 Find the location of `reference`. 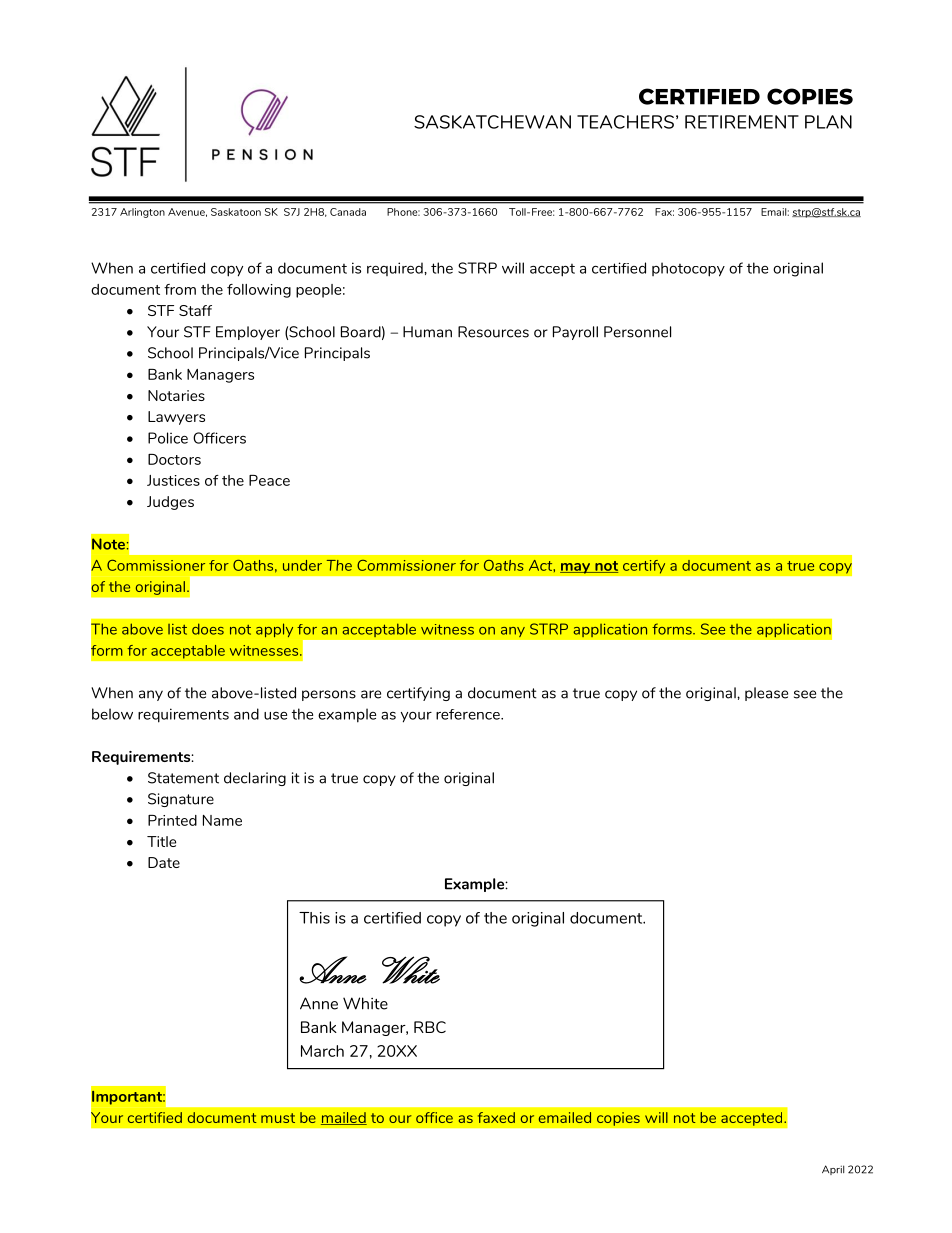

reference is located at coordinates (469, 714).
